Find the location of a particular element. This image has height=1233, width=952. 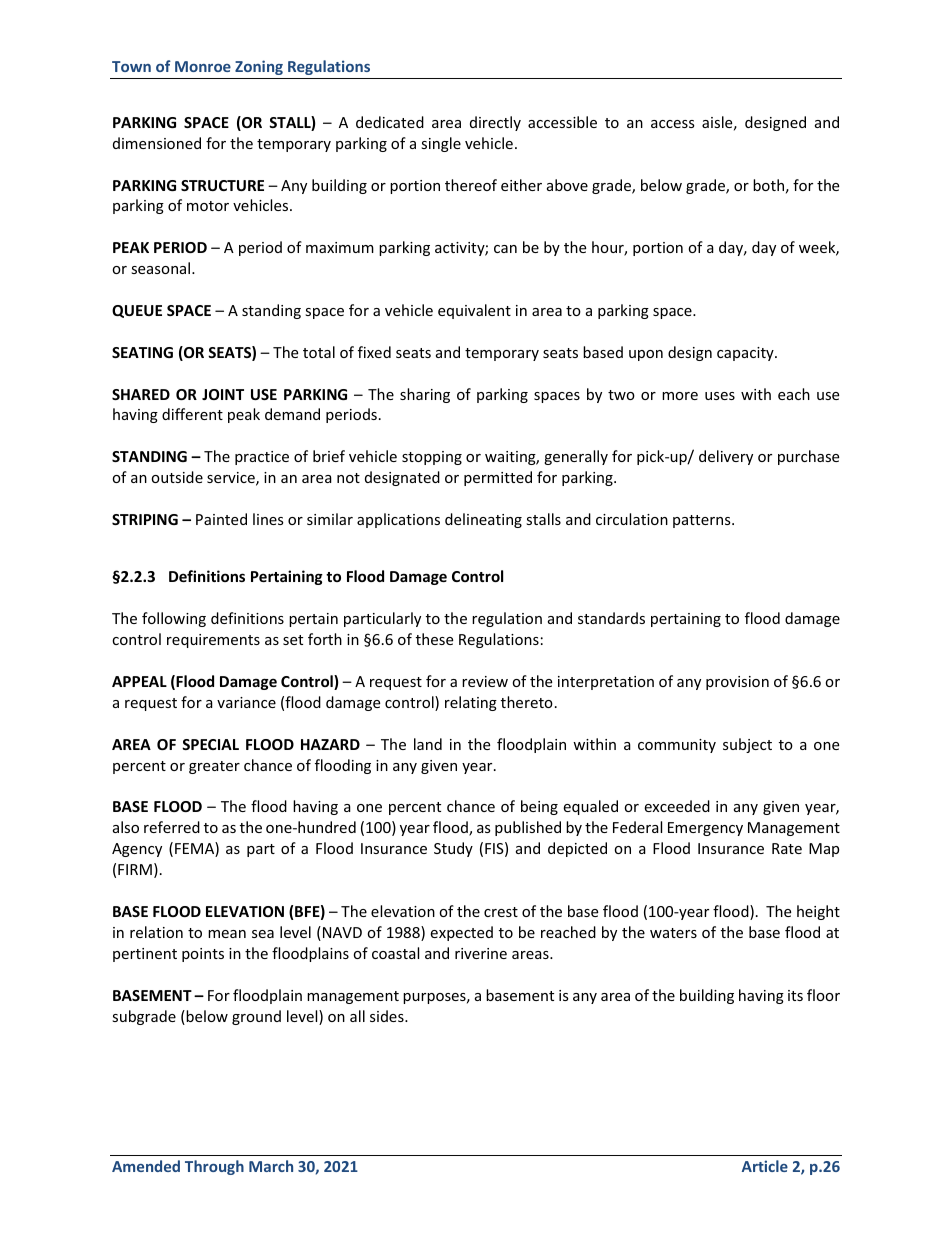

delineating is located at coordinates (483, 520).
